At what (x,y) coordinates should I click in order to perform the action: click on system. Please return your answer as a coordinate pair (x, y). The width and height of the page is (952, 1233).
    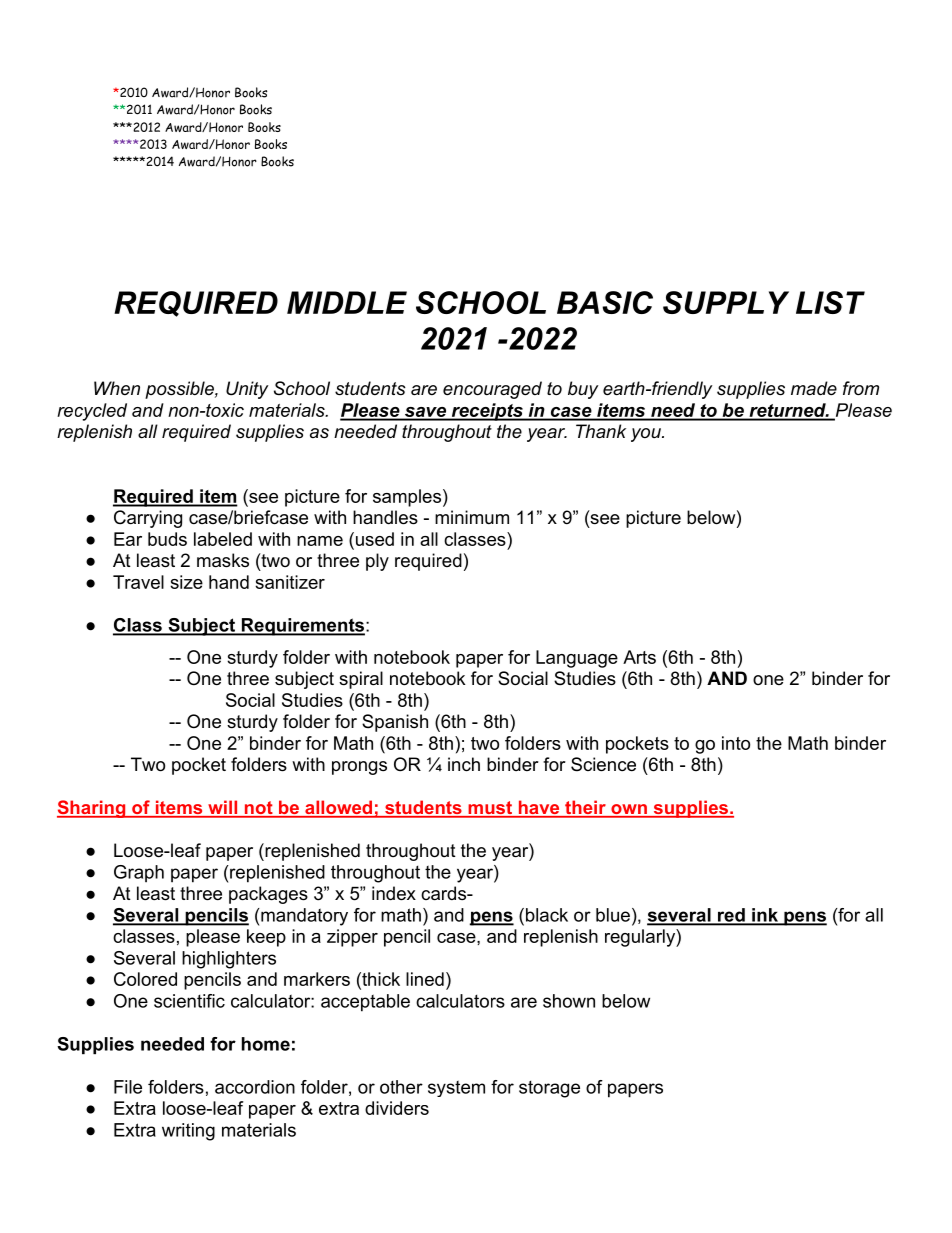
    Looking at the image, I should click on (456, 1089).
